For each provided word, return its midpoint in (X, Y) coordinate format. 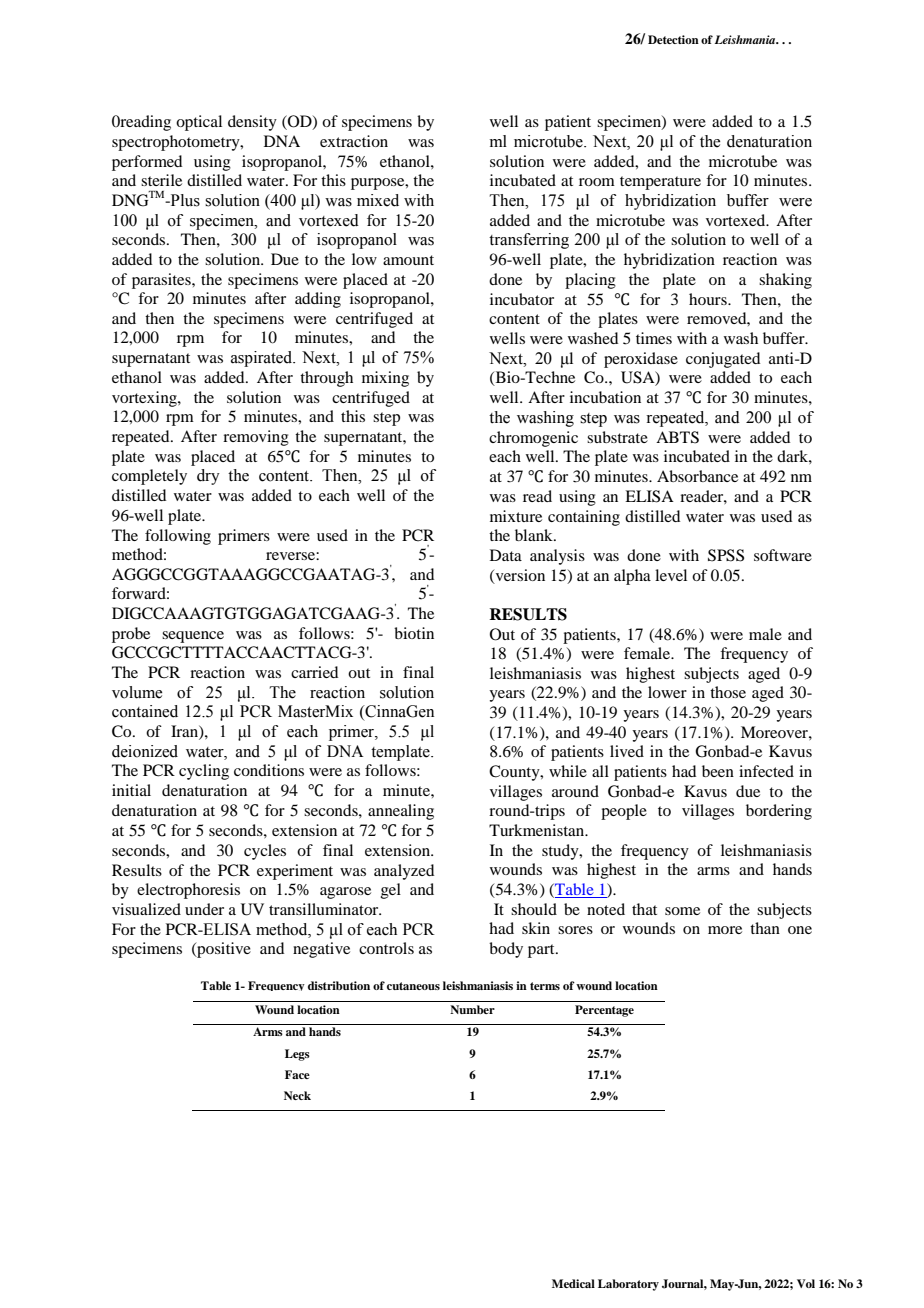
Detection (673, 39)
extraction (354, 141)
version (519, 576)
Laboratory (628, 1285)
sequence (193, 637)
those (728, 692)
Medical (573, 1283)
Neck (297, 1095)
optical (199, 123)
